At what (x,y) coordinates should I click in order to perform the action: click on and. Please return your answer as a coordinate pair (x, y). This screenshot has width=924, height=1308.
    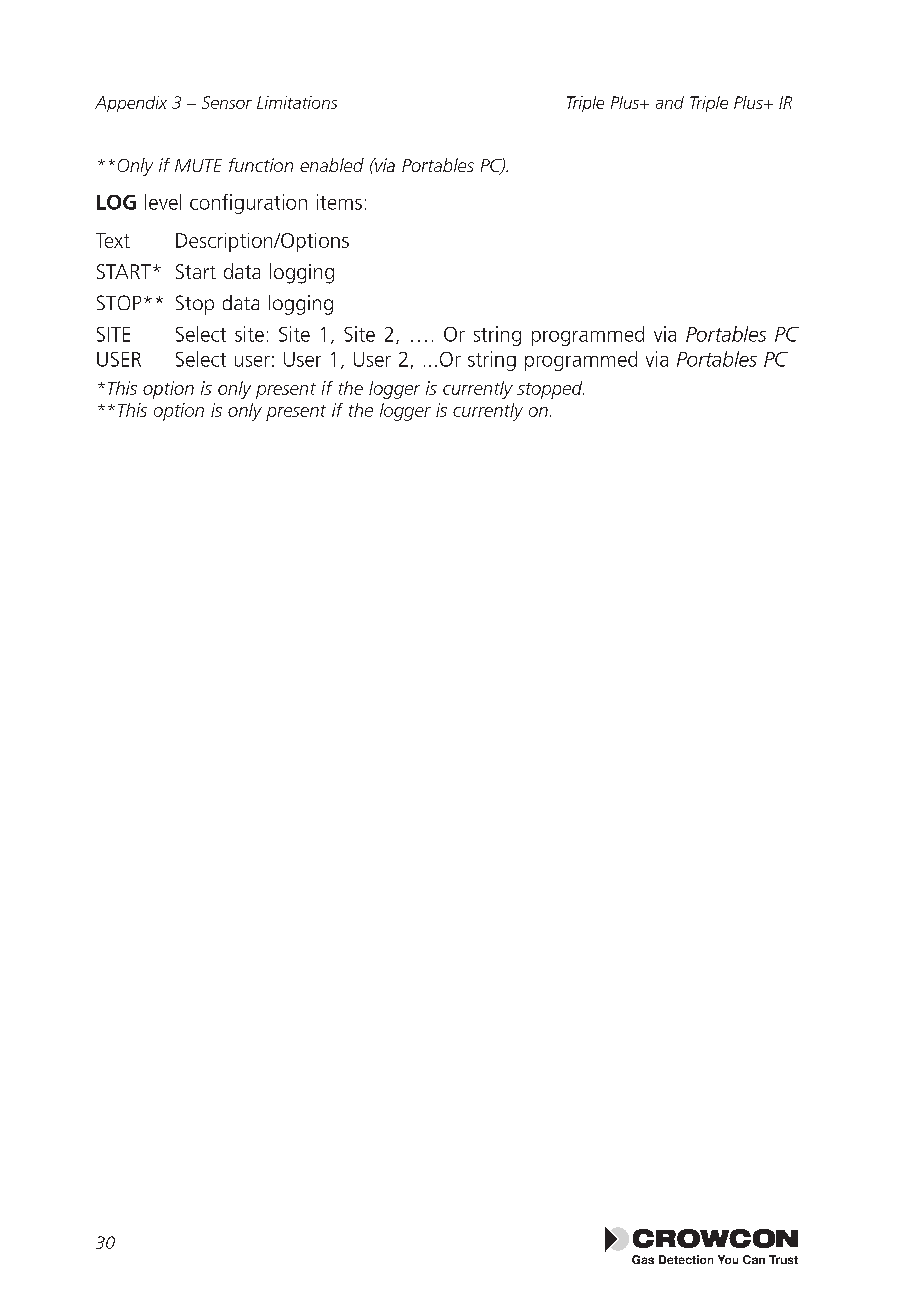
    Looking at the image, I should click on (670, 102).
